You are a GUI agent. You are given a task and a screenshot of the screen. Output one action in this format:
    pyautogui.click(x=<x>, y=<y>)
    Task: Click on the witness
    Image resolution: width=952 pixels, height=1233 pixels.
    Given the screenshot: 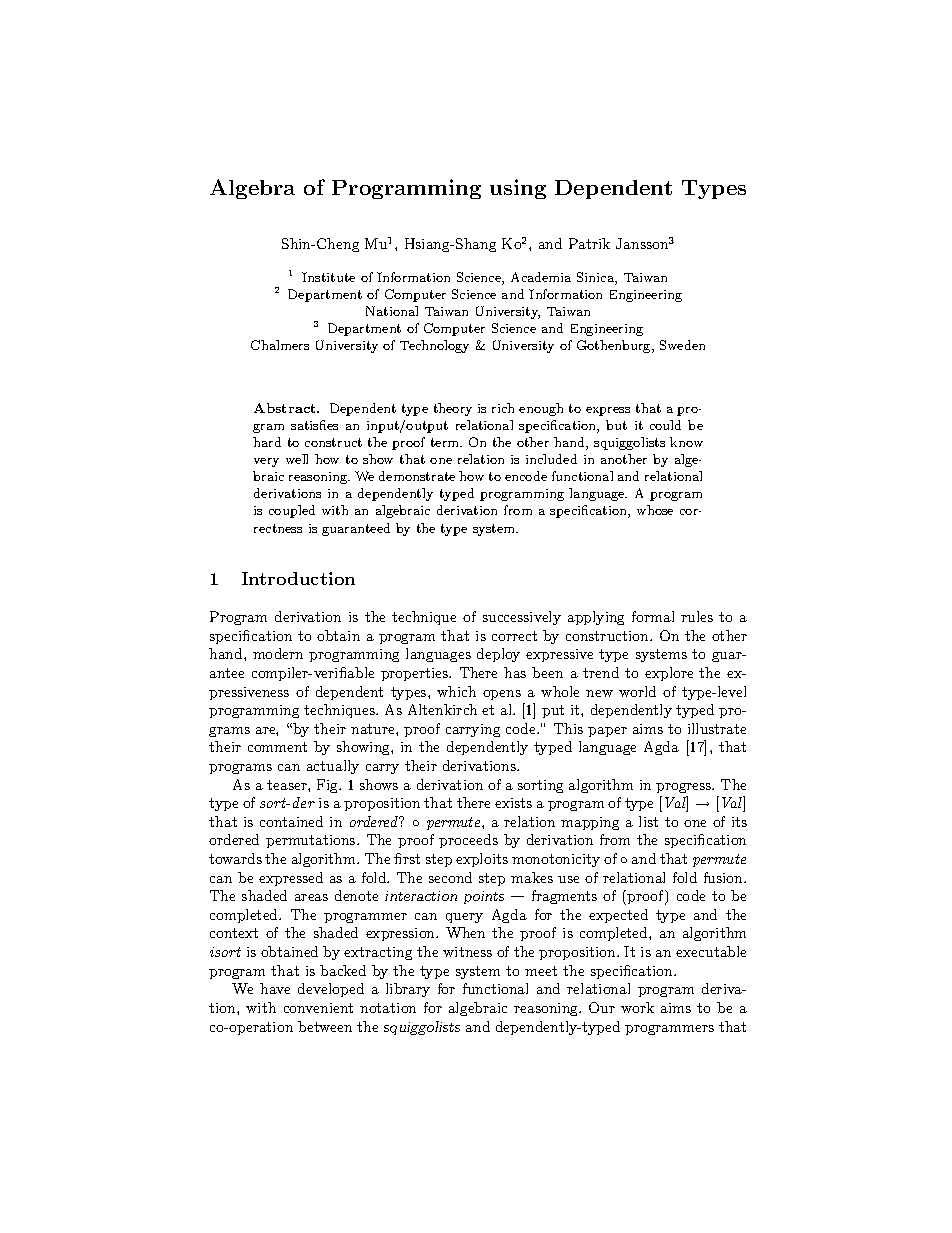 What is the action you would take?
    pyautogui.click(x=467, y=952)
